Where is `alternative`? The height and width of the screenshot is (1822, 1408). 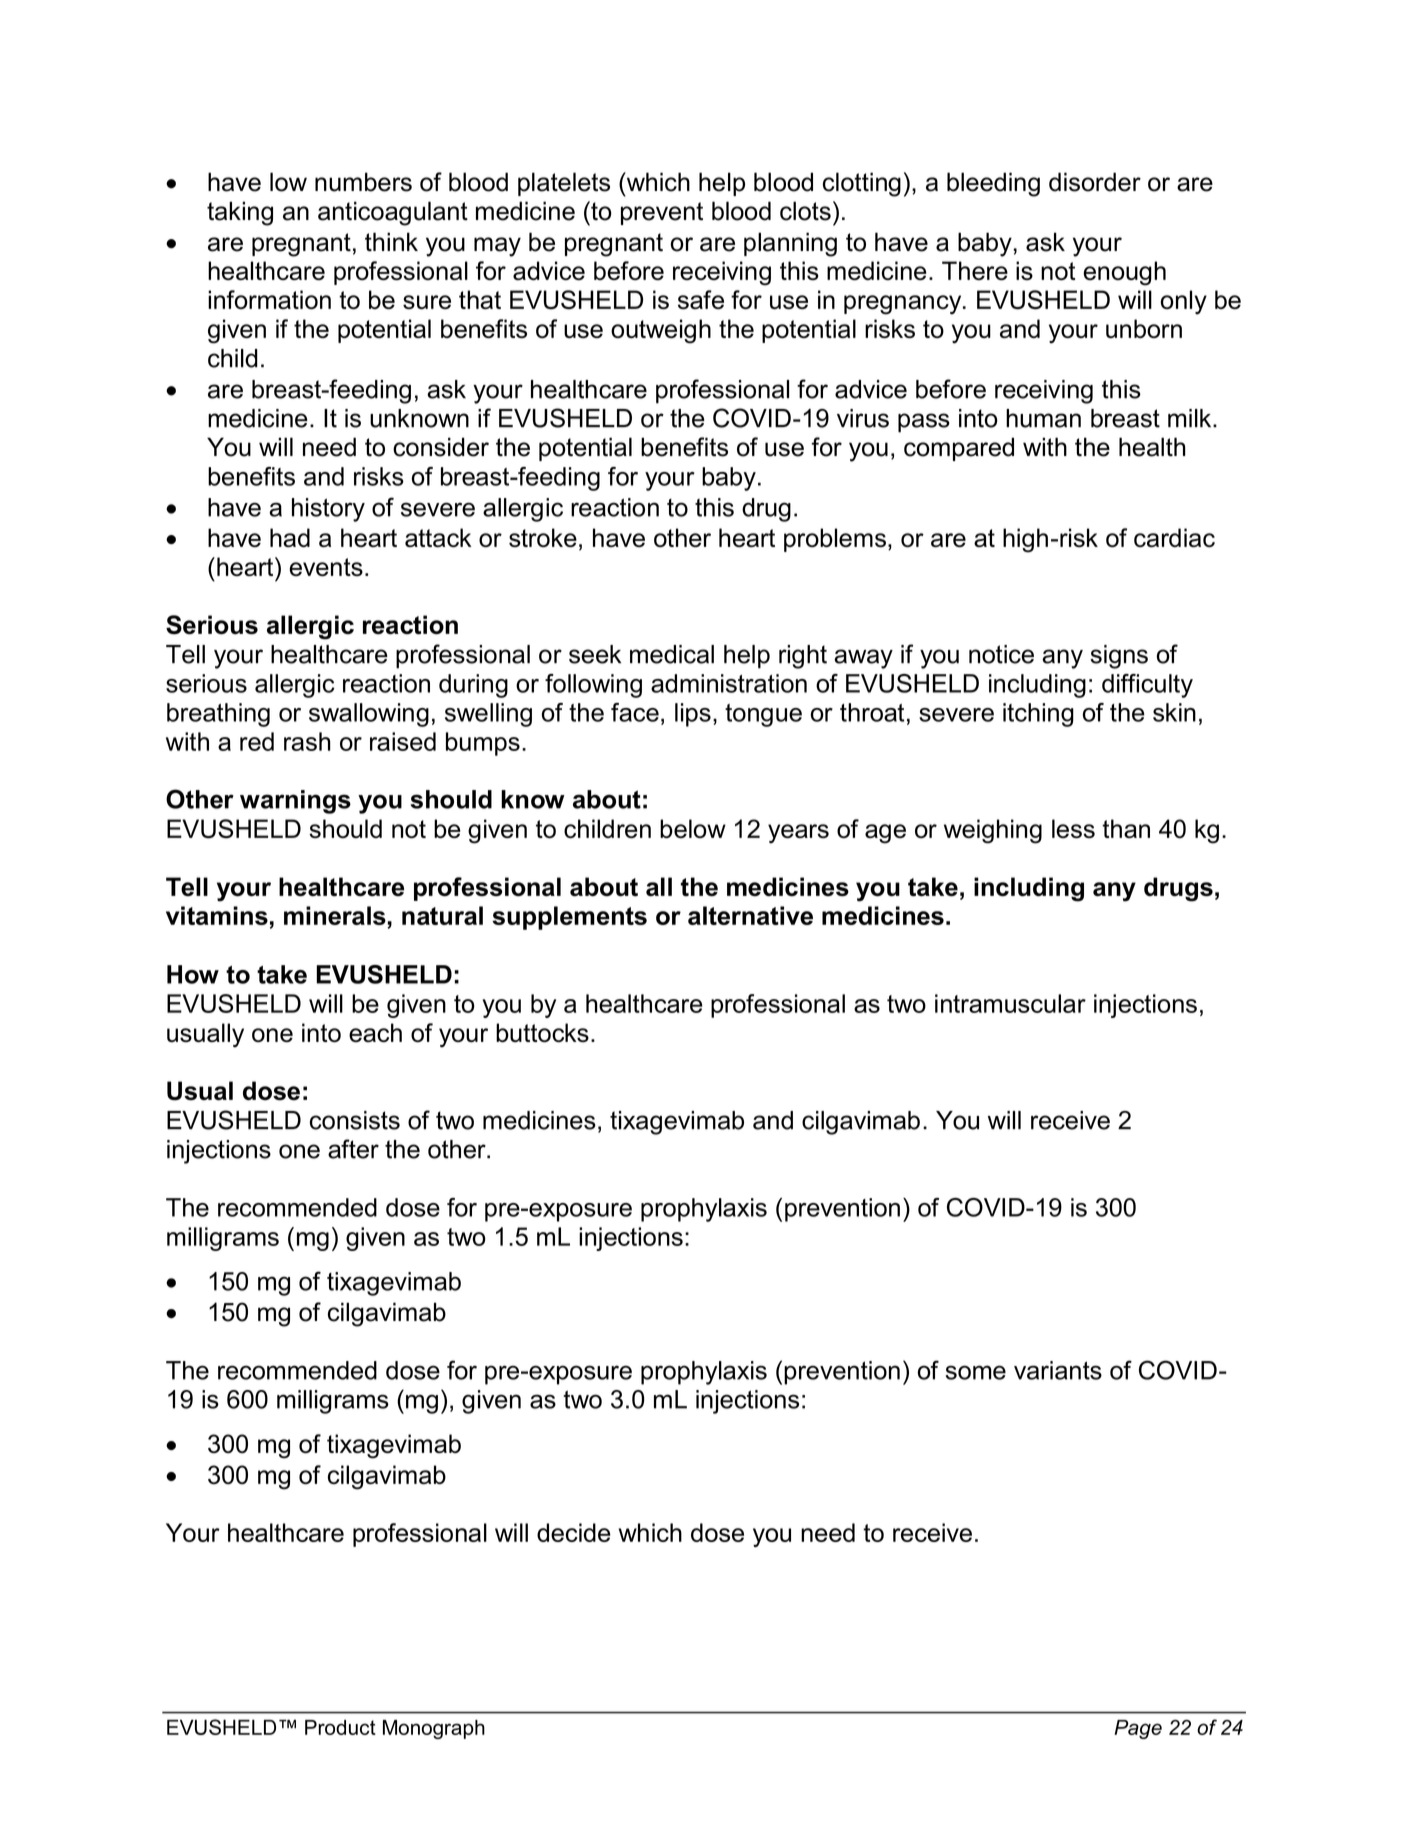 alternative is located at coordinates (750, 915).
